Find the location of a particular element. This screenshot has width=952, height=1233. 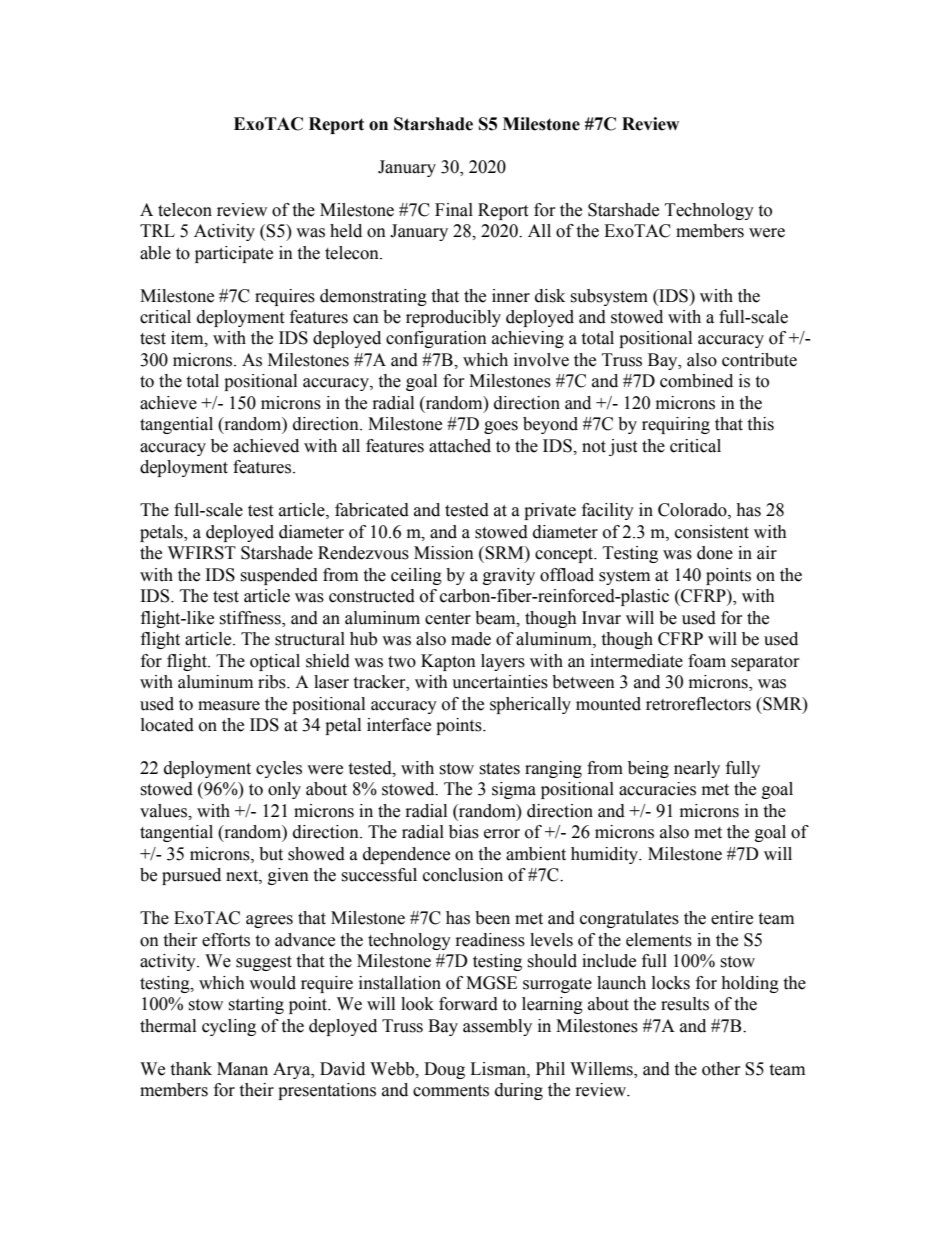

requiring is located at coordinates (676, 425).
